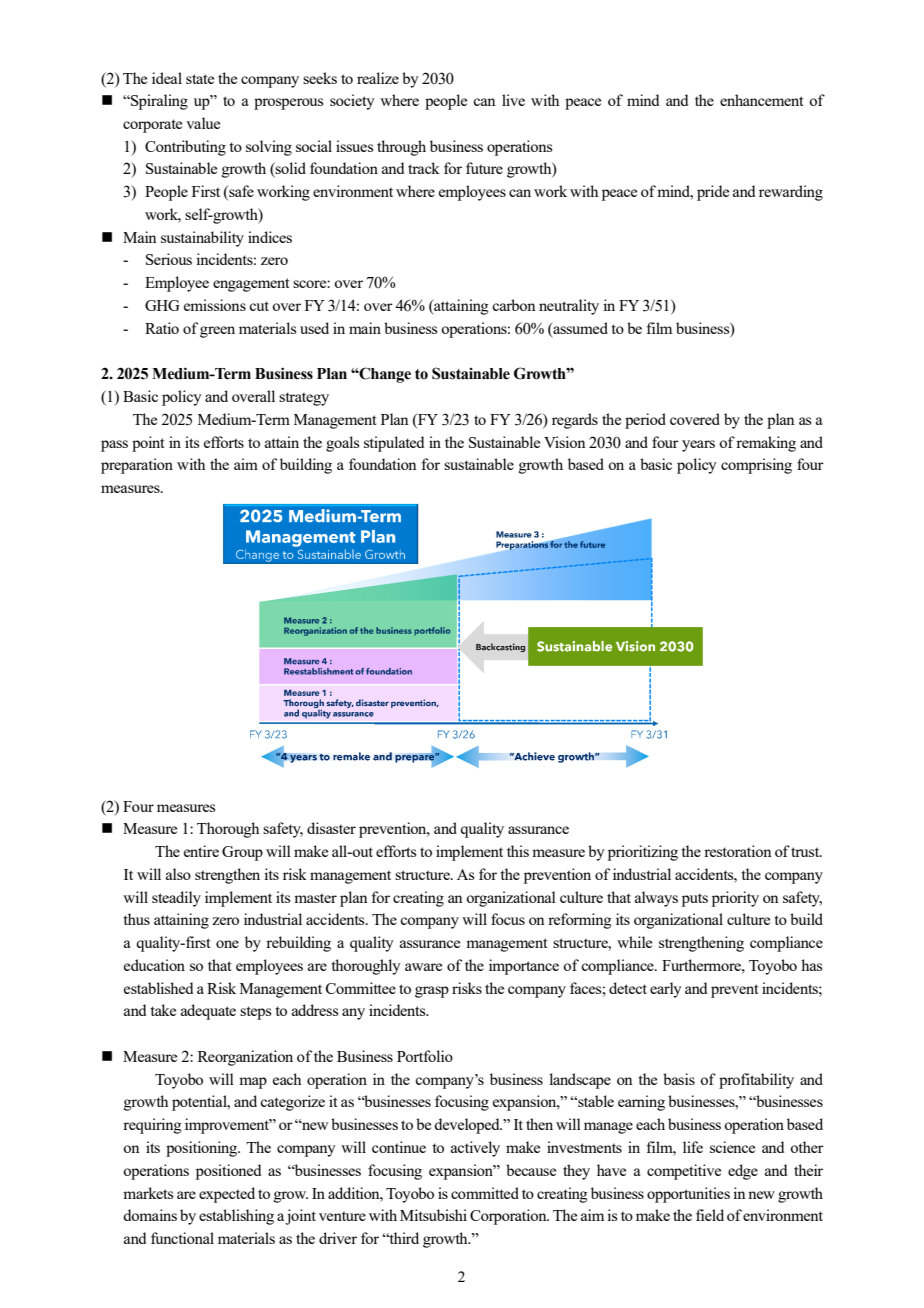 This page has height=1308, width=924. What do you see at coordinates (203, 123) in the page?
I see `value` at bounding box center [203, 123].
